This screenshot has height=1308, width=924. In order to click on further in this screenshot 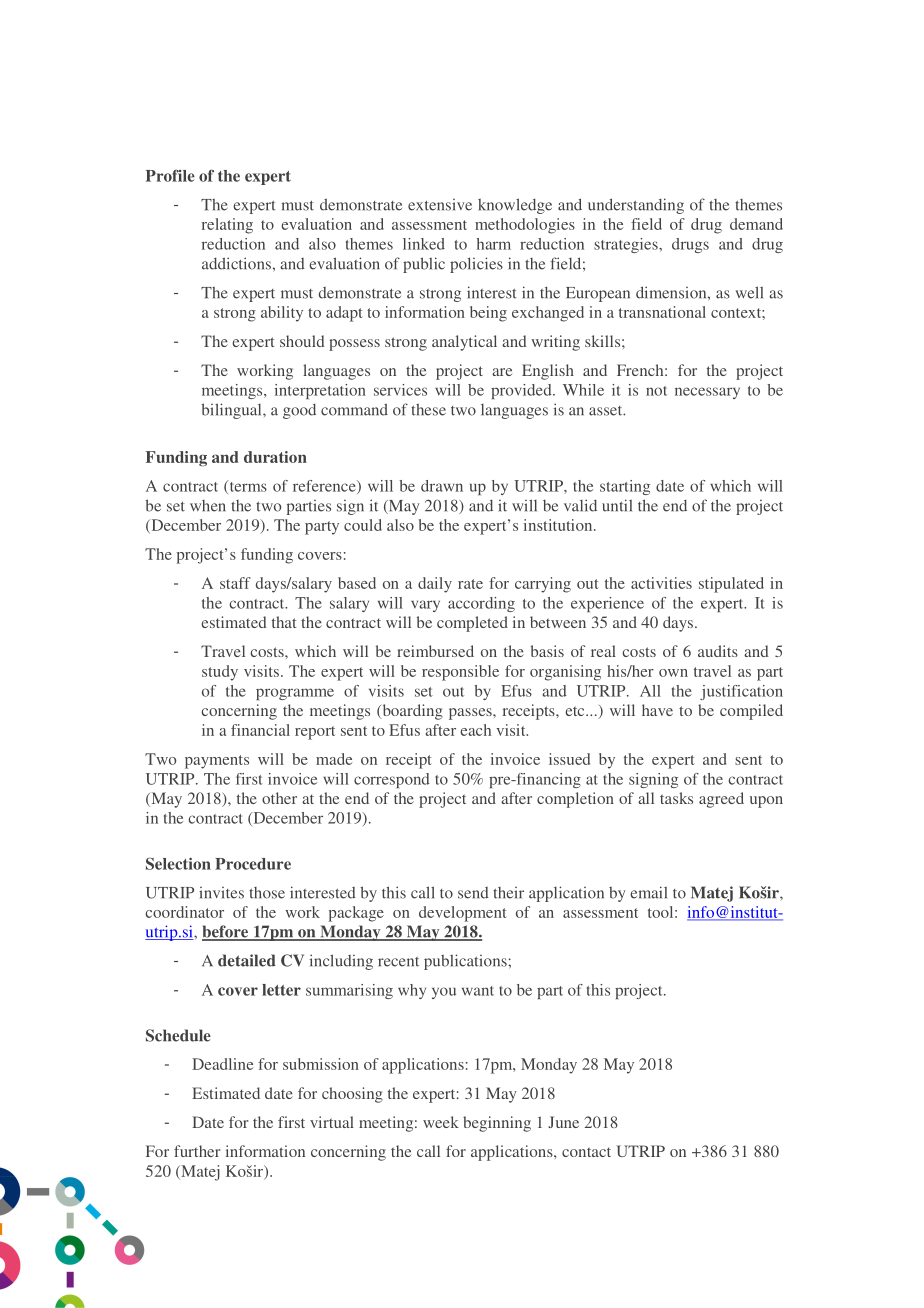, I will do `click(197, 1151)`.
